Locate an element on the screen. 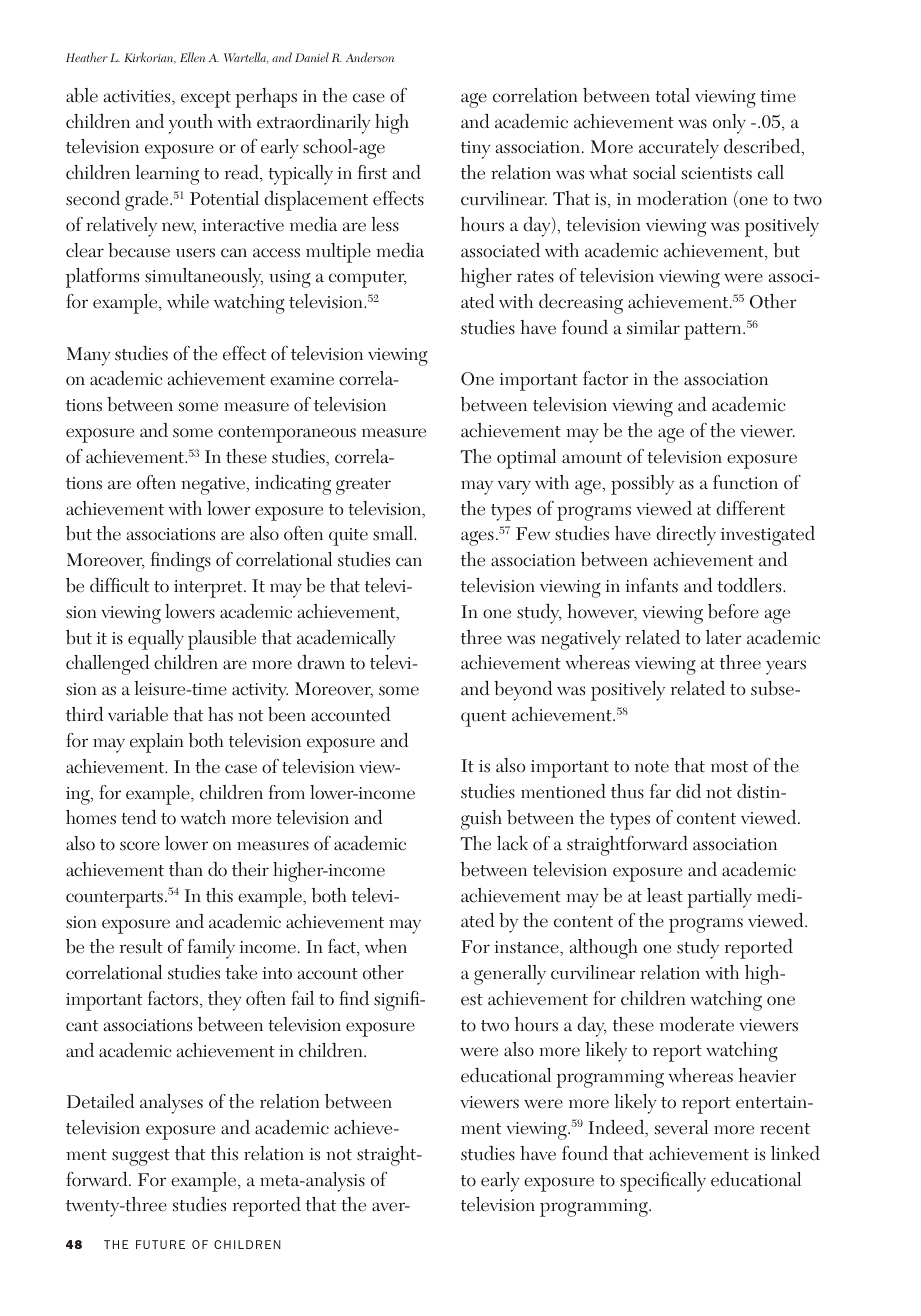 The height and width of the screenshot is (1316, 921). Anderson is located at coordinates (370, 57).
